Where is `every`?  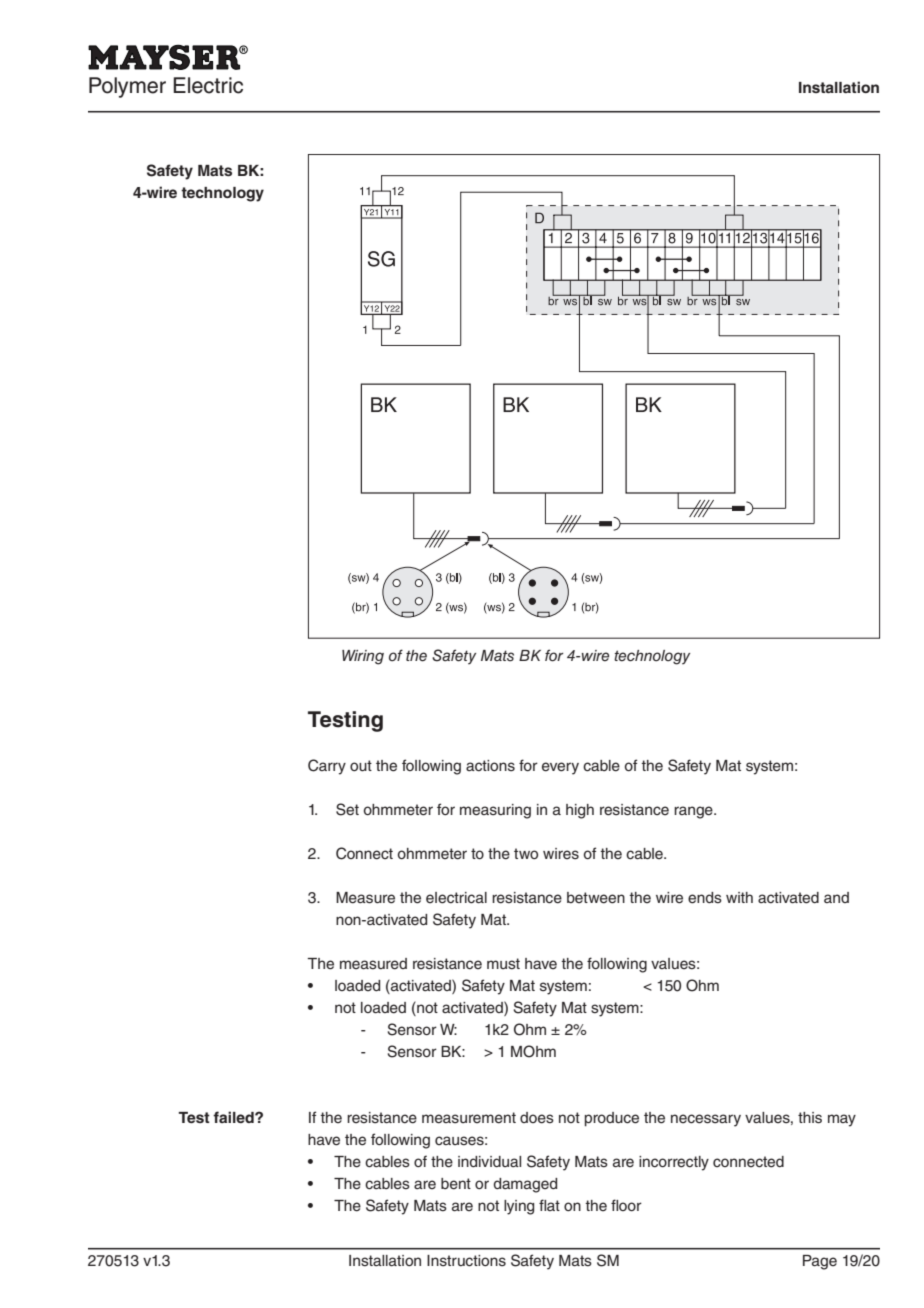
every is located at coordinates (560, 768).
